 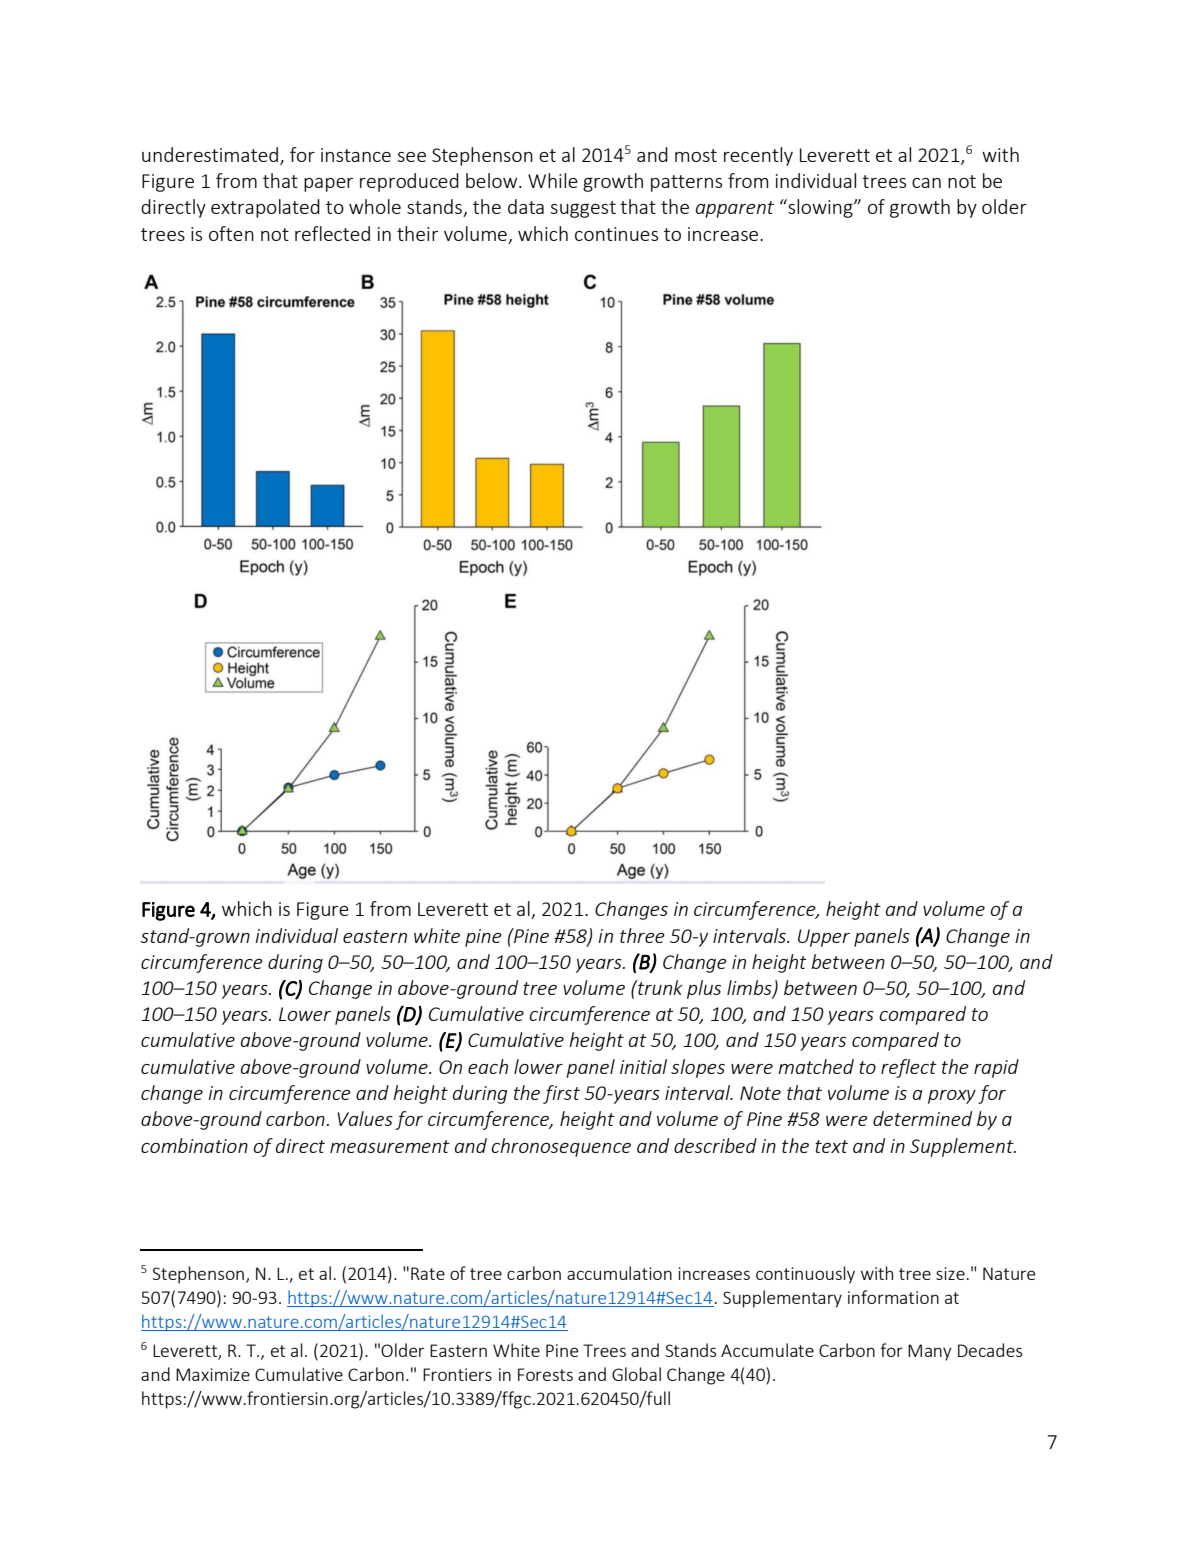 I want to click on Global, so click(x=636, y=1374).
